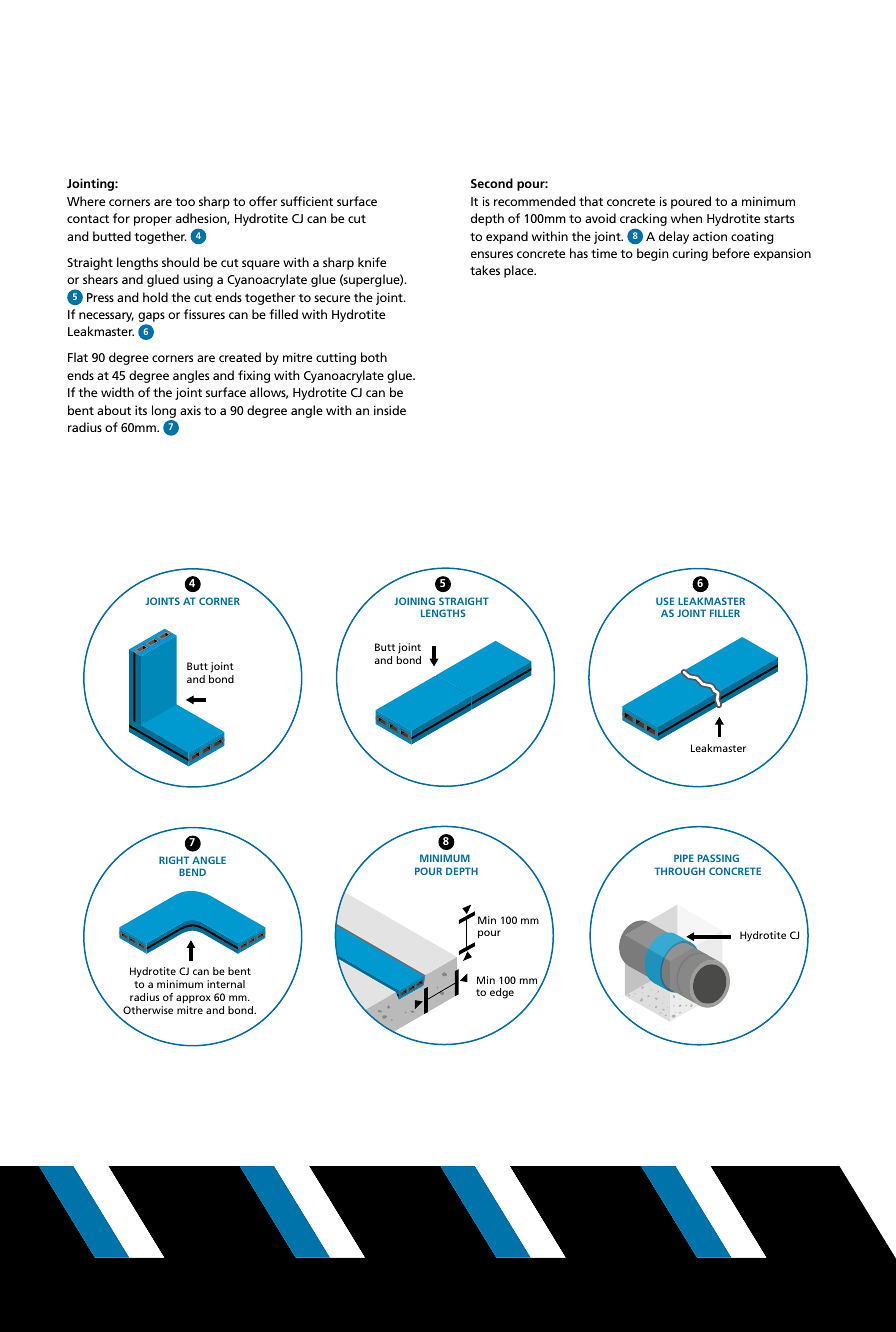 This screenshot has height=1332, width=896. Describe the element at coordinates (164, 411) in the screenshot. I see `long` at that location.
